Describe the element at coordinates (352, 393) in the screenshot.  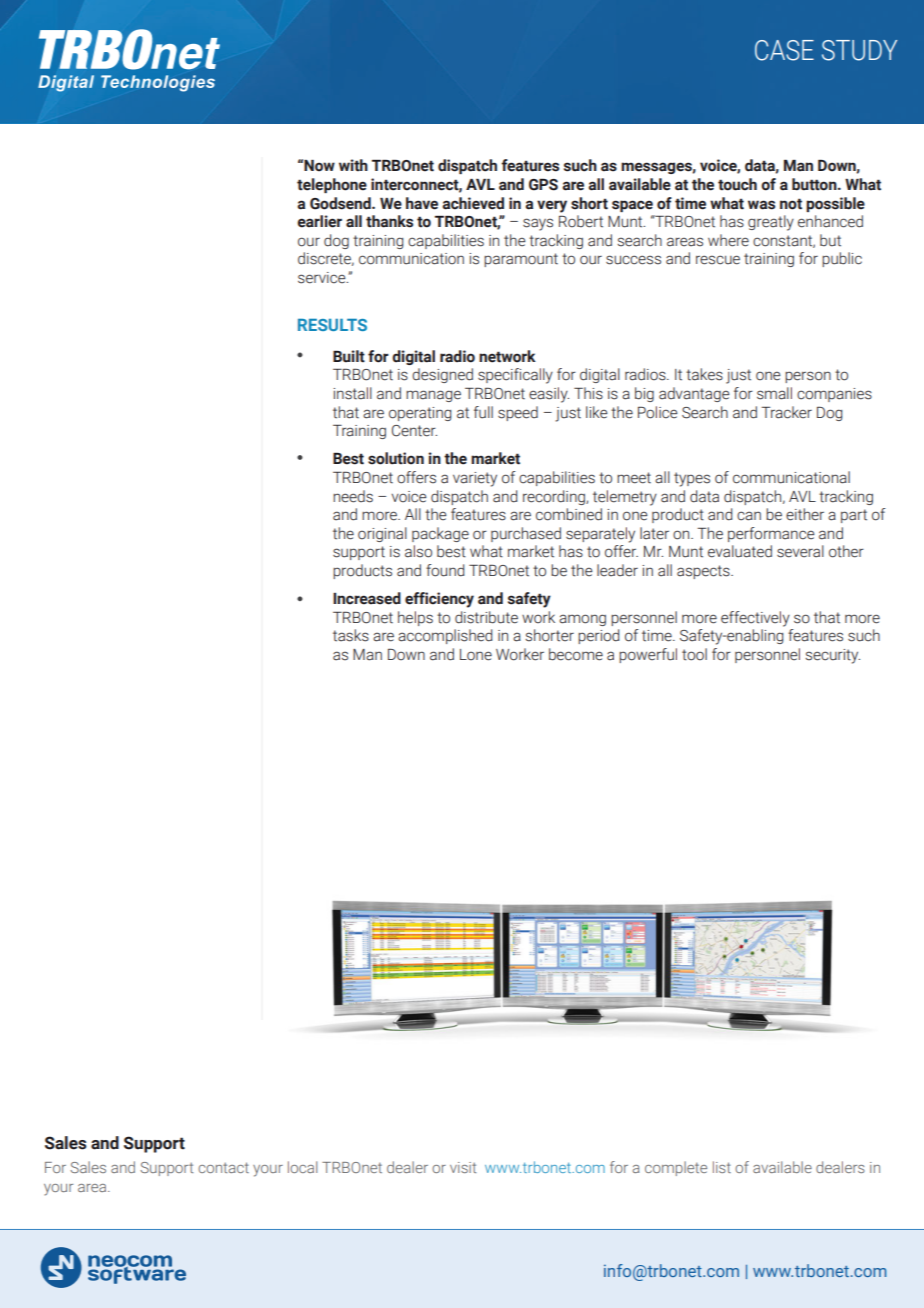
I see `install` at that location.
